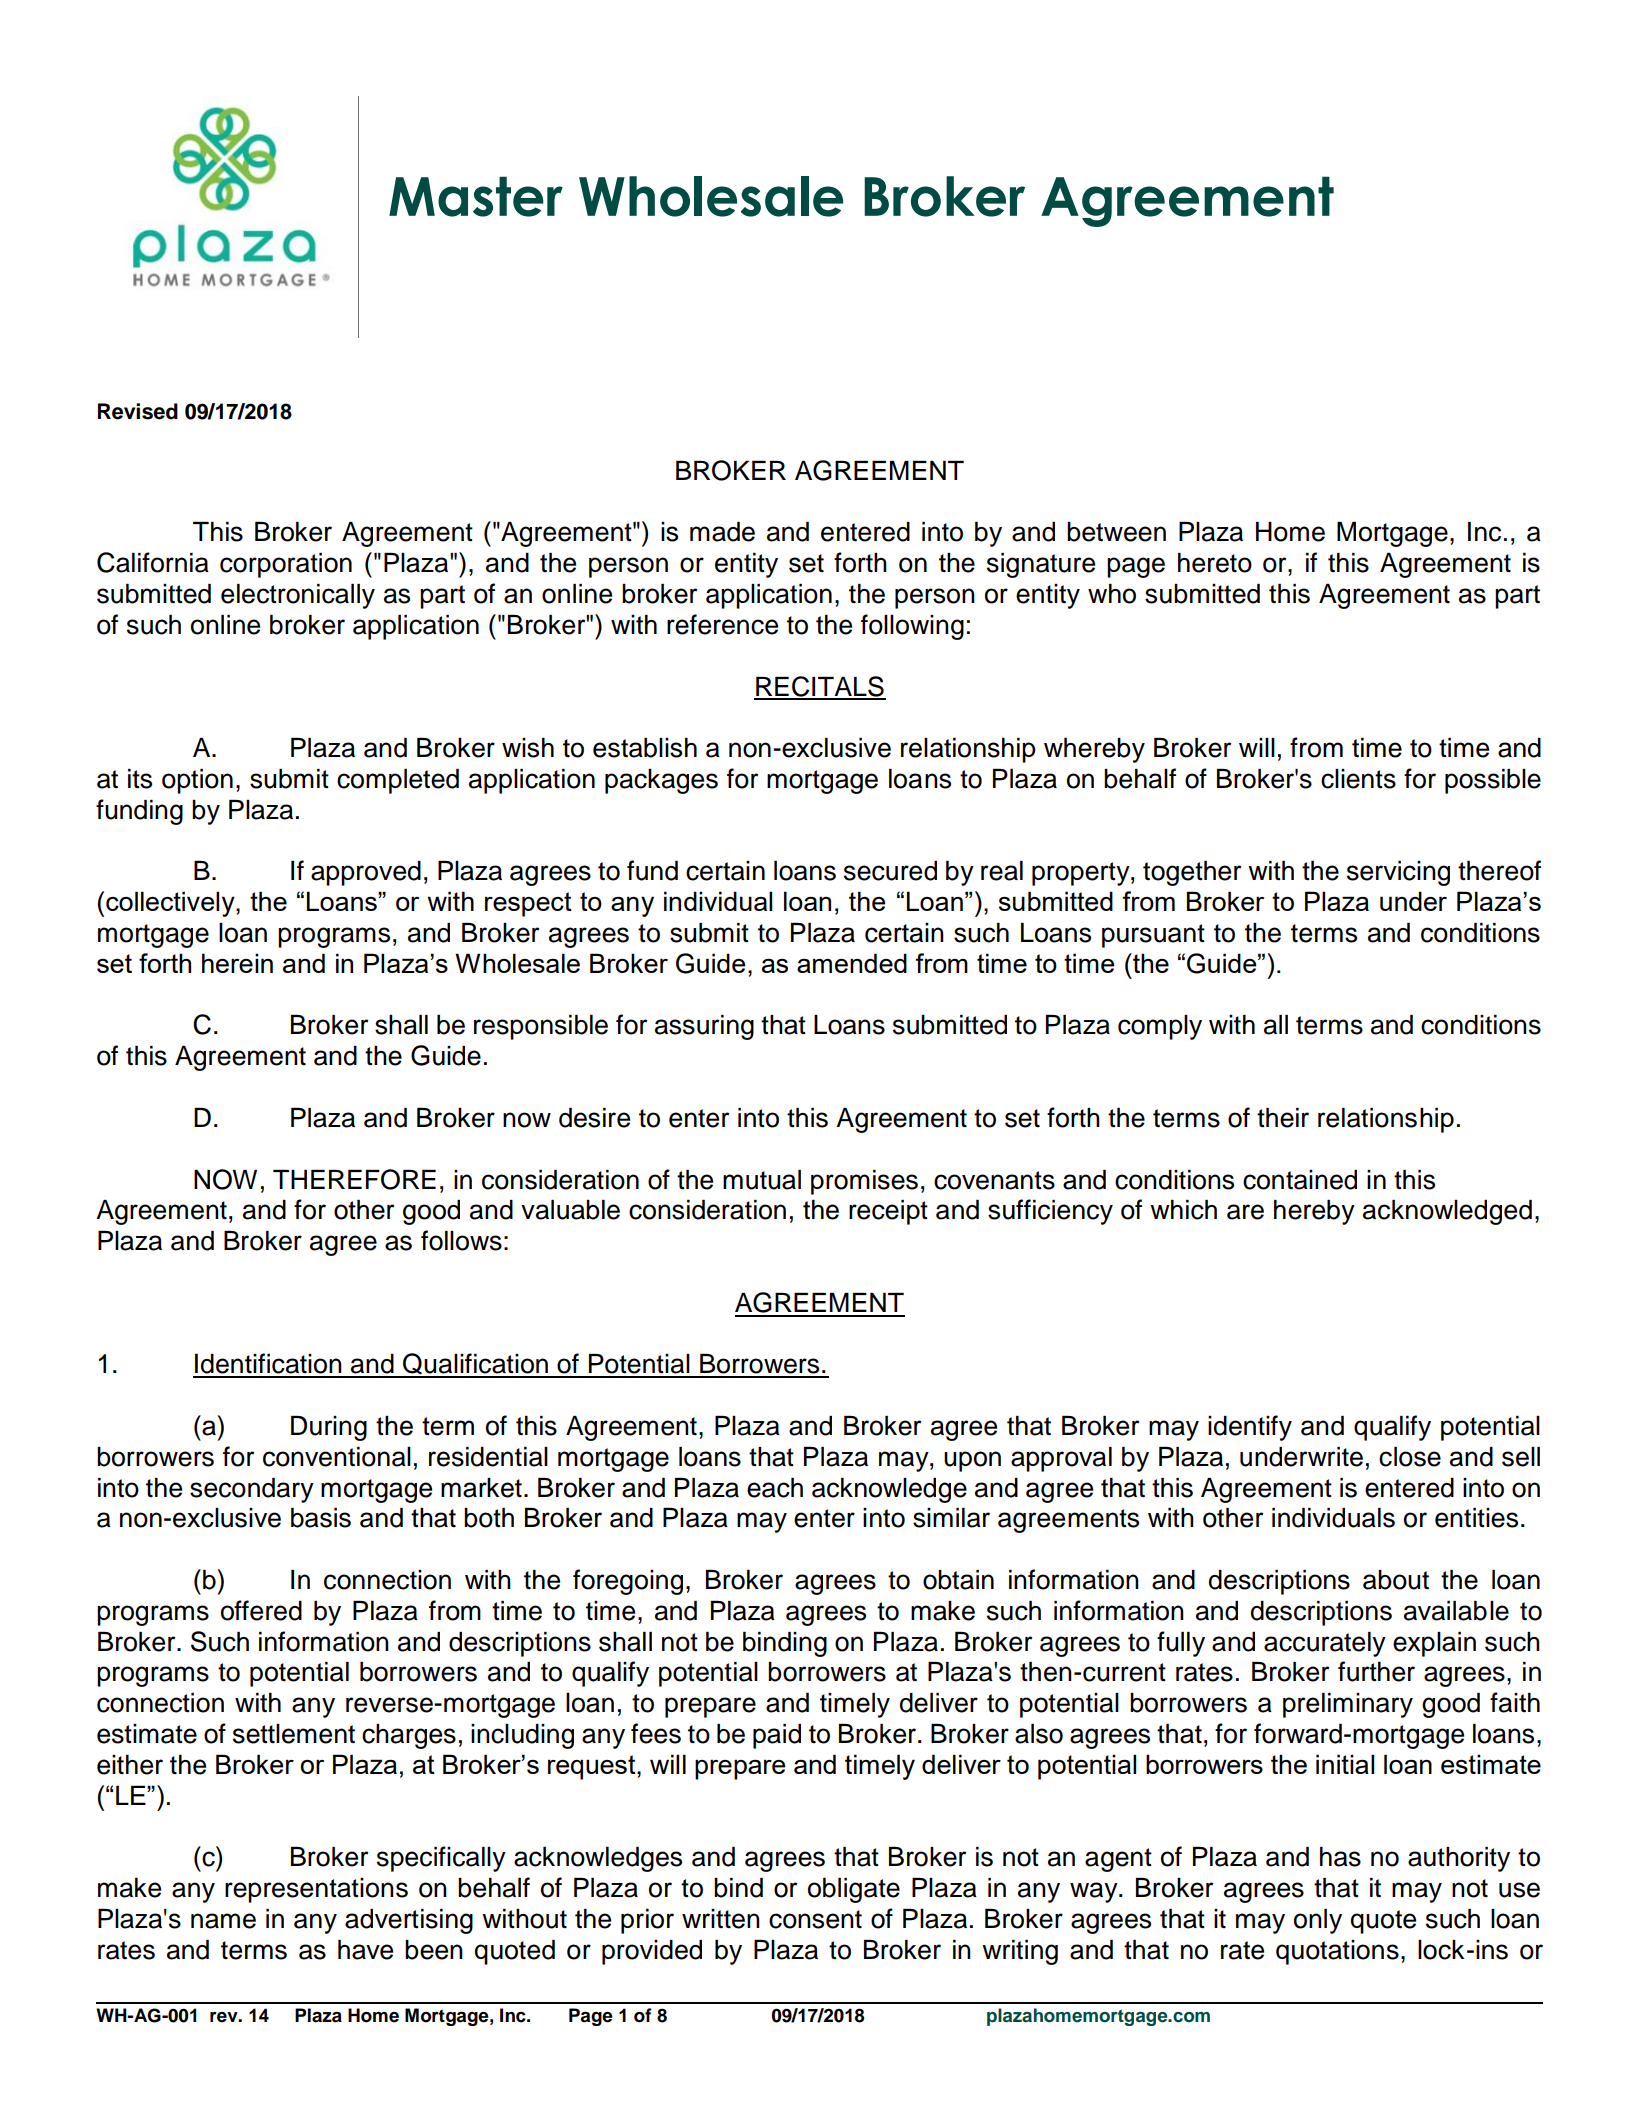 Image resolution: width=1639 pixels, height=2122 pixels. I want to click on assuring, so click(704, 1027).
